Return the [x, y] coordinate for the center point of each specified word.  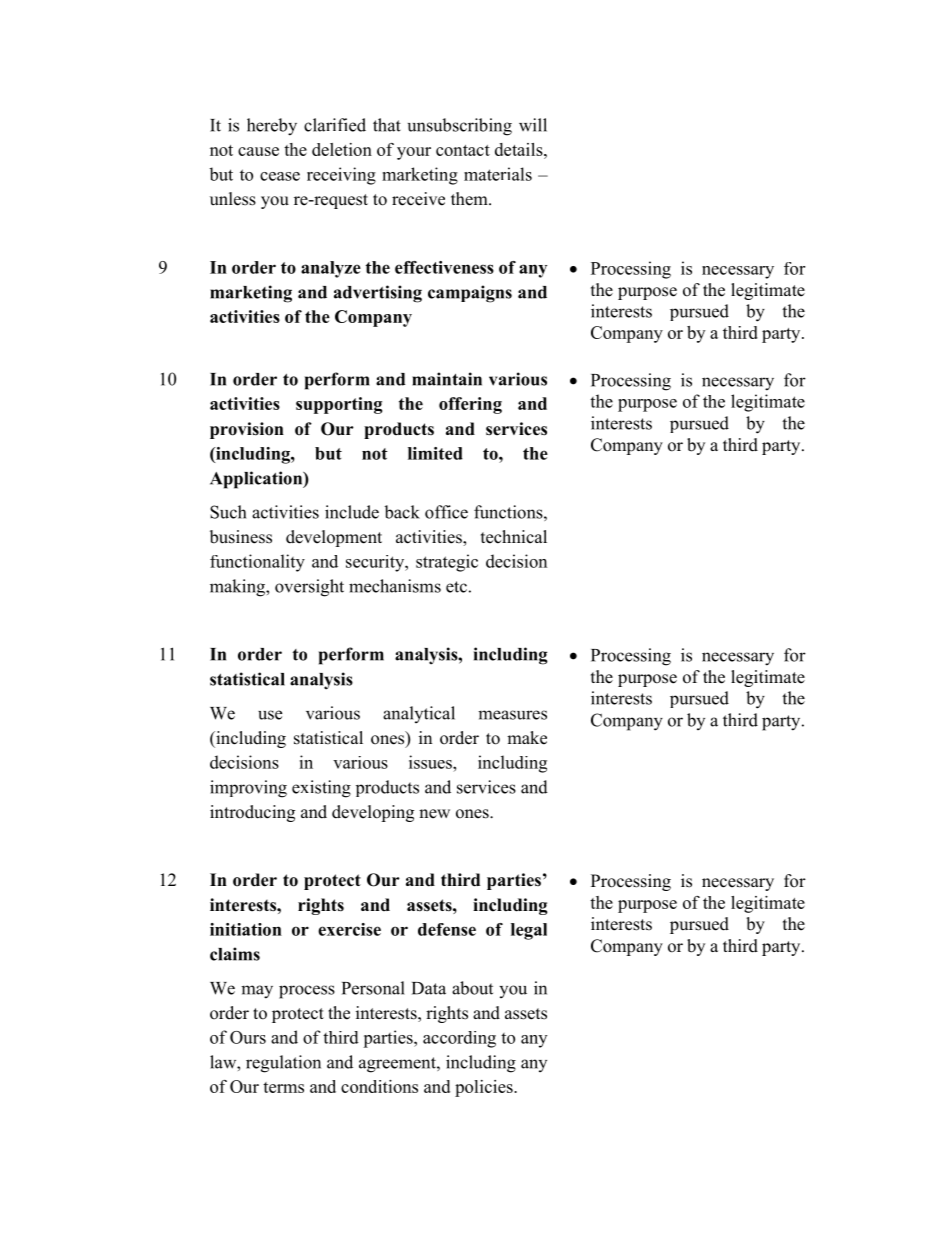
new [434, 814]
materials [498, 174]
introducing [252, 813]
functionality [257, 563]
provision [247, 430]
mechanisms [395, 586]
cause [258, 151]
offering [470, 405]
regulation [283, 1064]
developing [373, 813]
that [387, 125]
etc [456, 587]
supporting [339, 405]
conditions [379, 1086]
